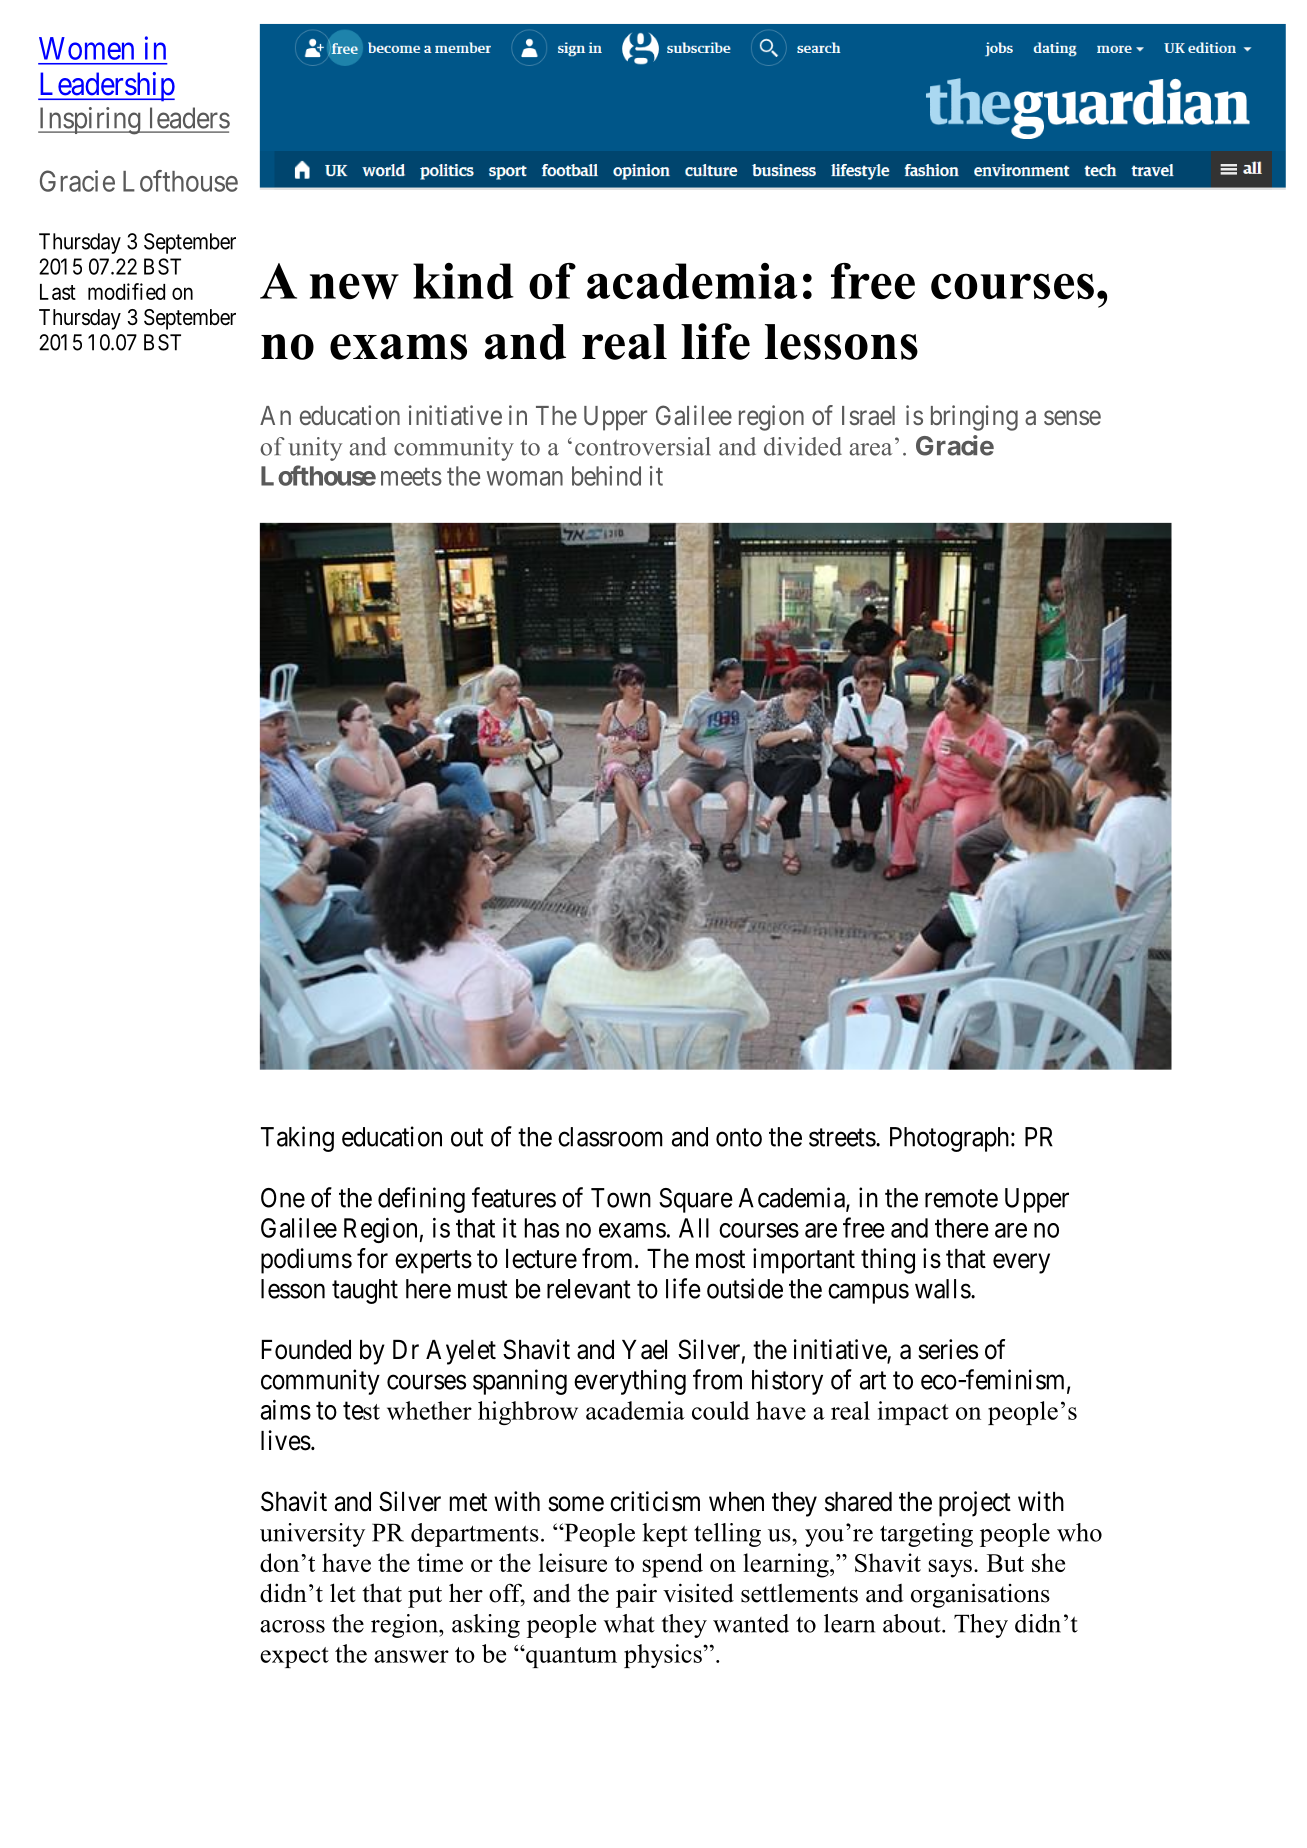 The height and width of the screenshot is (1848, 1307). I want to click on organisations, so click(980, 1595).
